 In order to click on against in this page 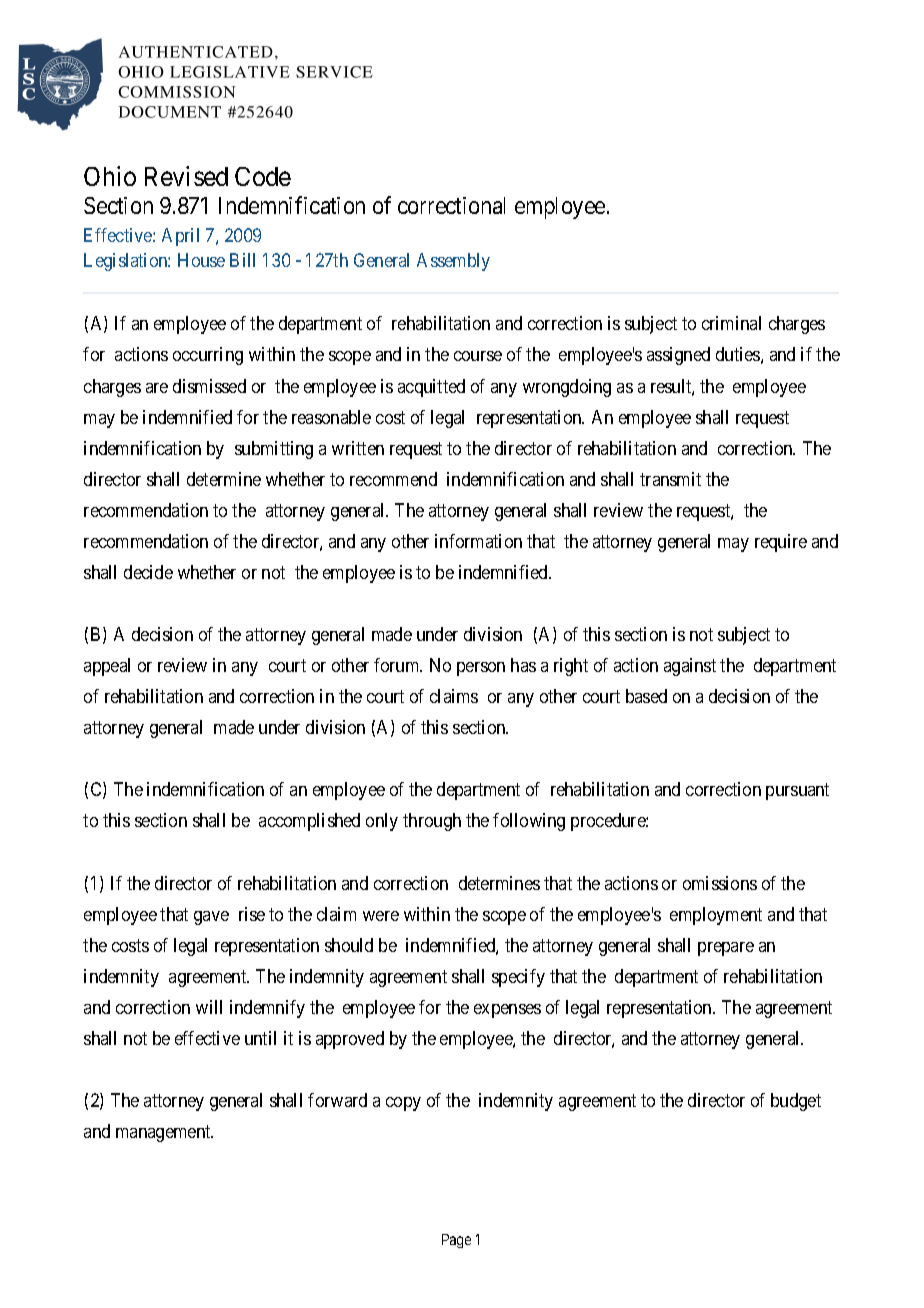, I will do `click(690, 667)`.
